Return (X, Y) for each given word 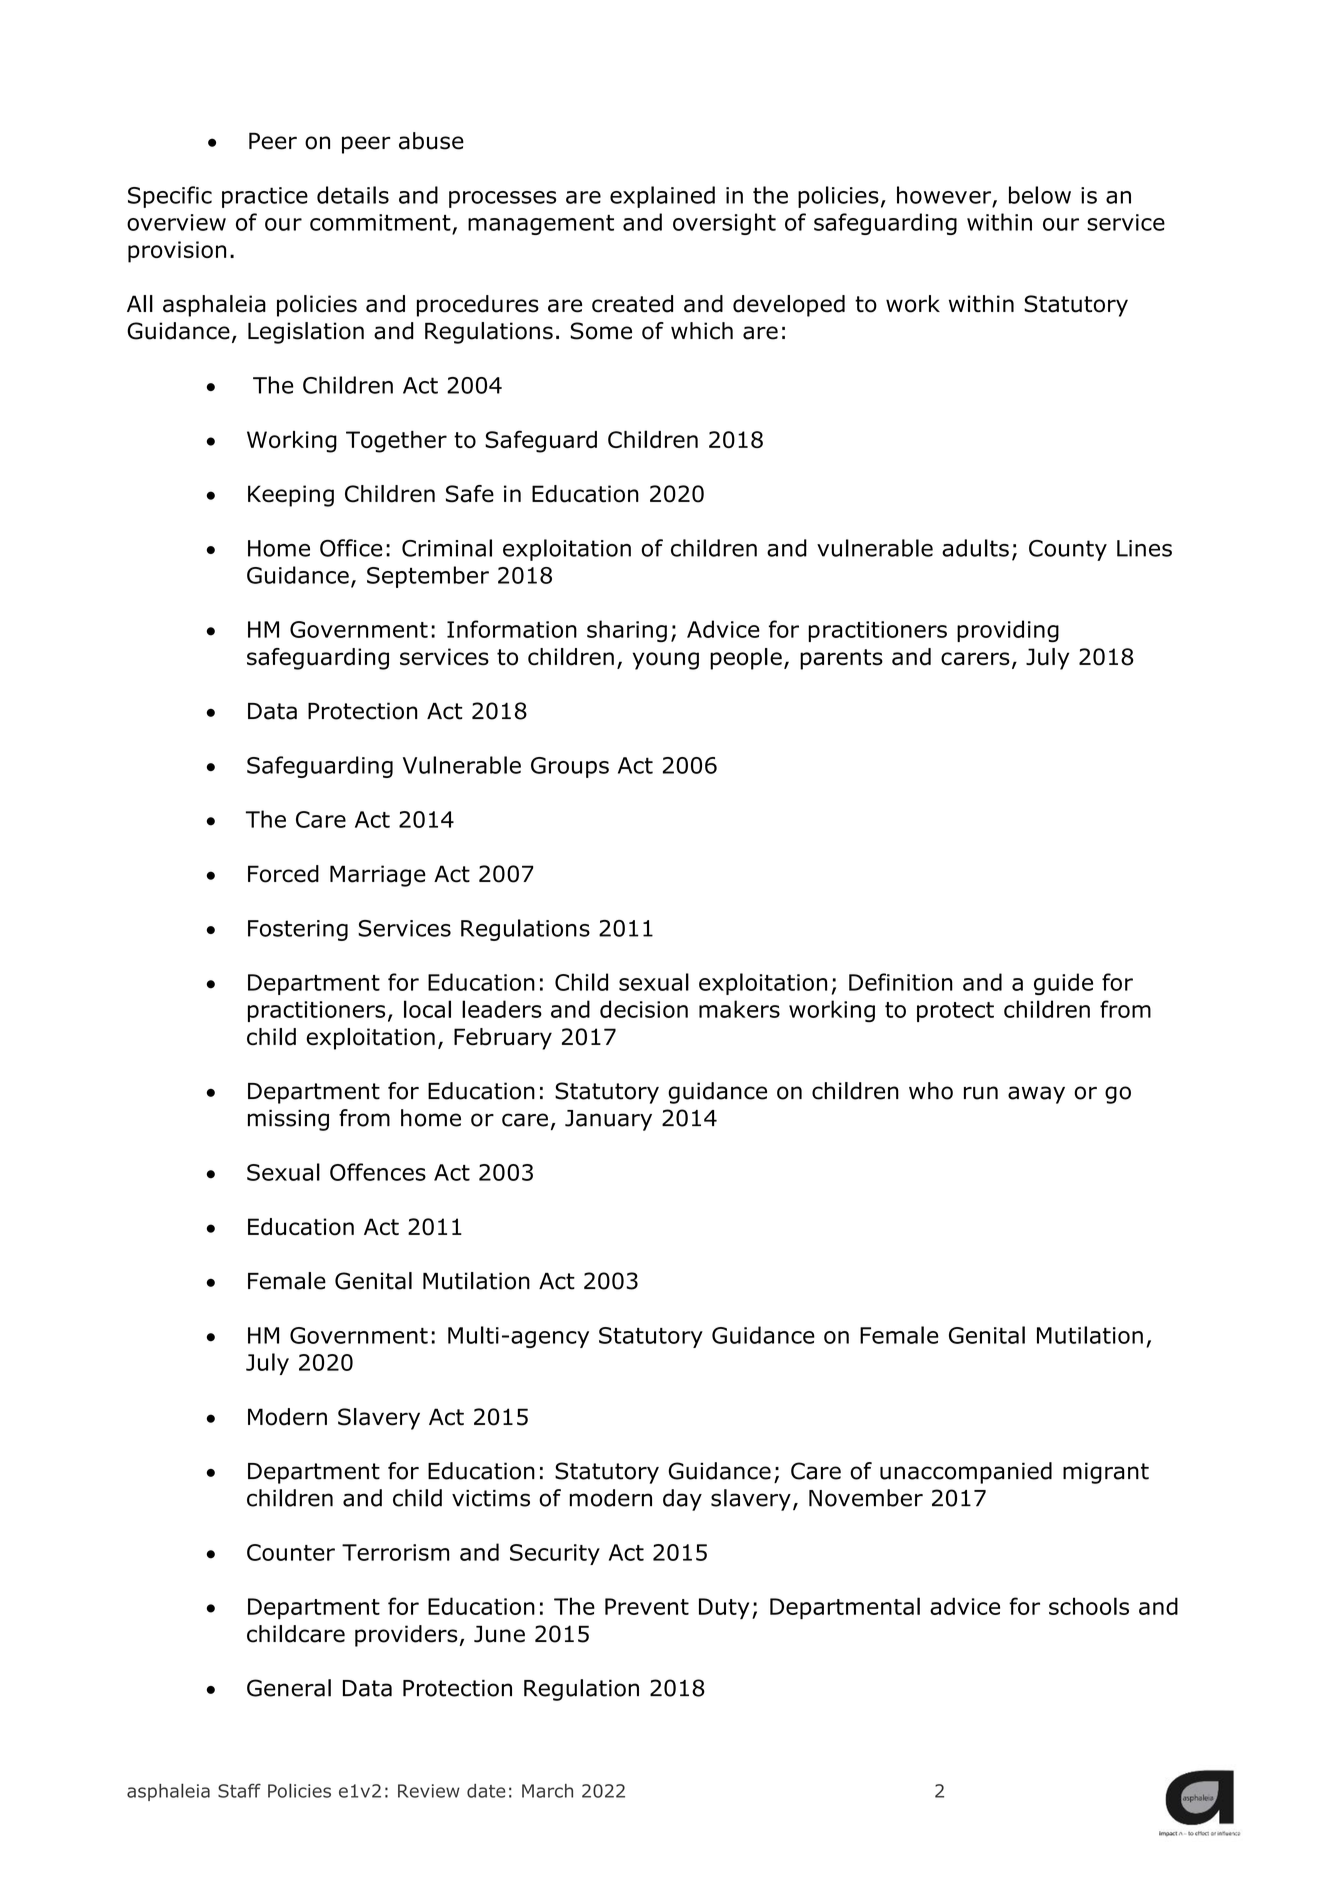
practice (265, 197)
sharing (627, 631)
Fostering (298, 930)
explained (662, 197)
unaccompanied (966, 1473)
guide (1063, 984)
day (682, 1500)
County (1068, 550)
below (1040, 195)
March (547, 1791)
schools (1089, 1606)
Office (351, 548)
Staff (239, 1790)
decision (644, 1009)
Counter (291, 1552)
